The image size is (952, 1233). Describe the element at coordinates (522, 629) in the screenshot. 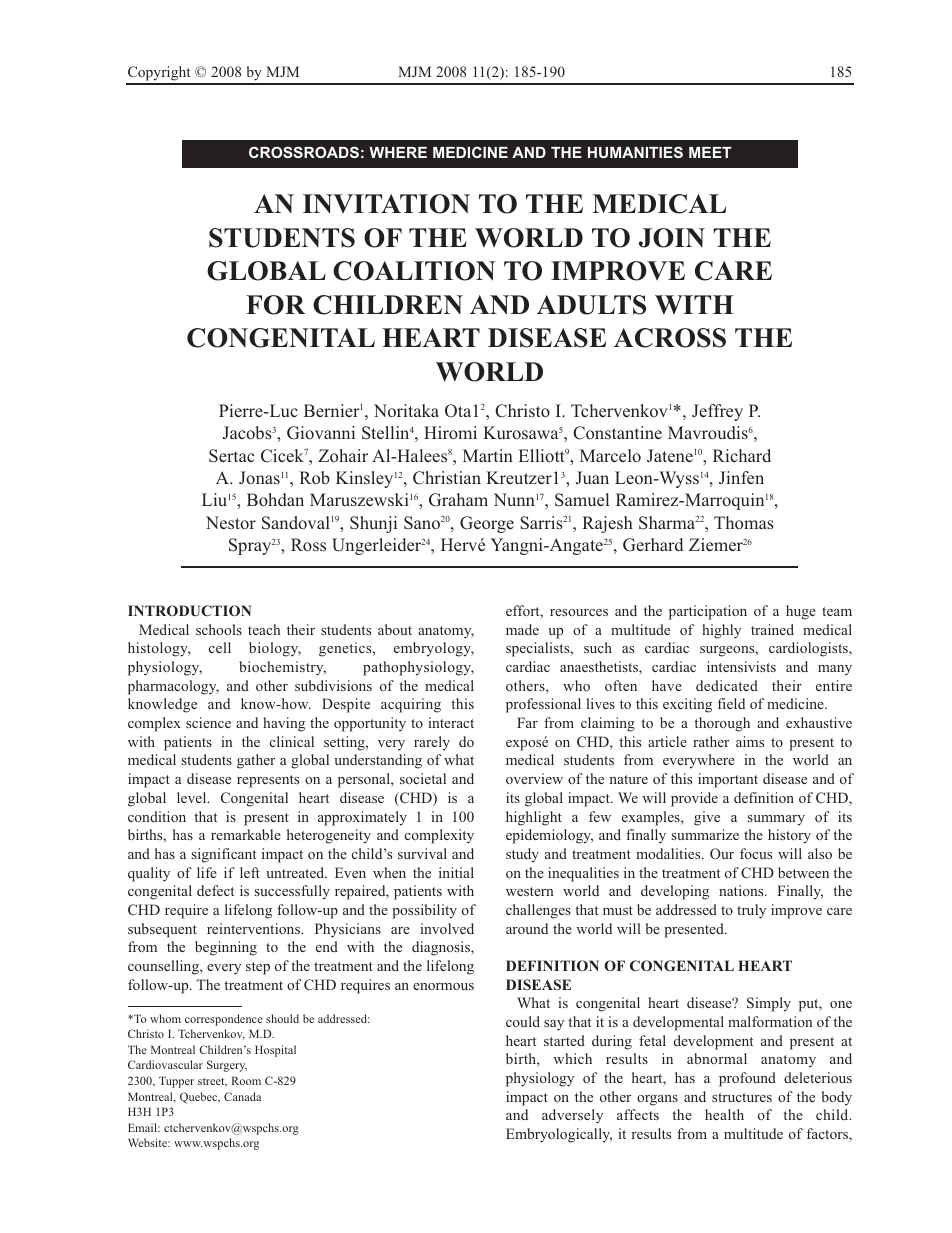

I see `made` at that location.
